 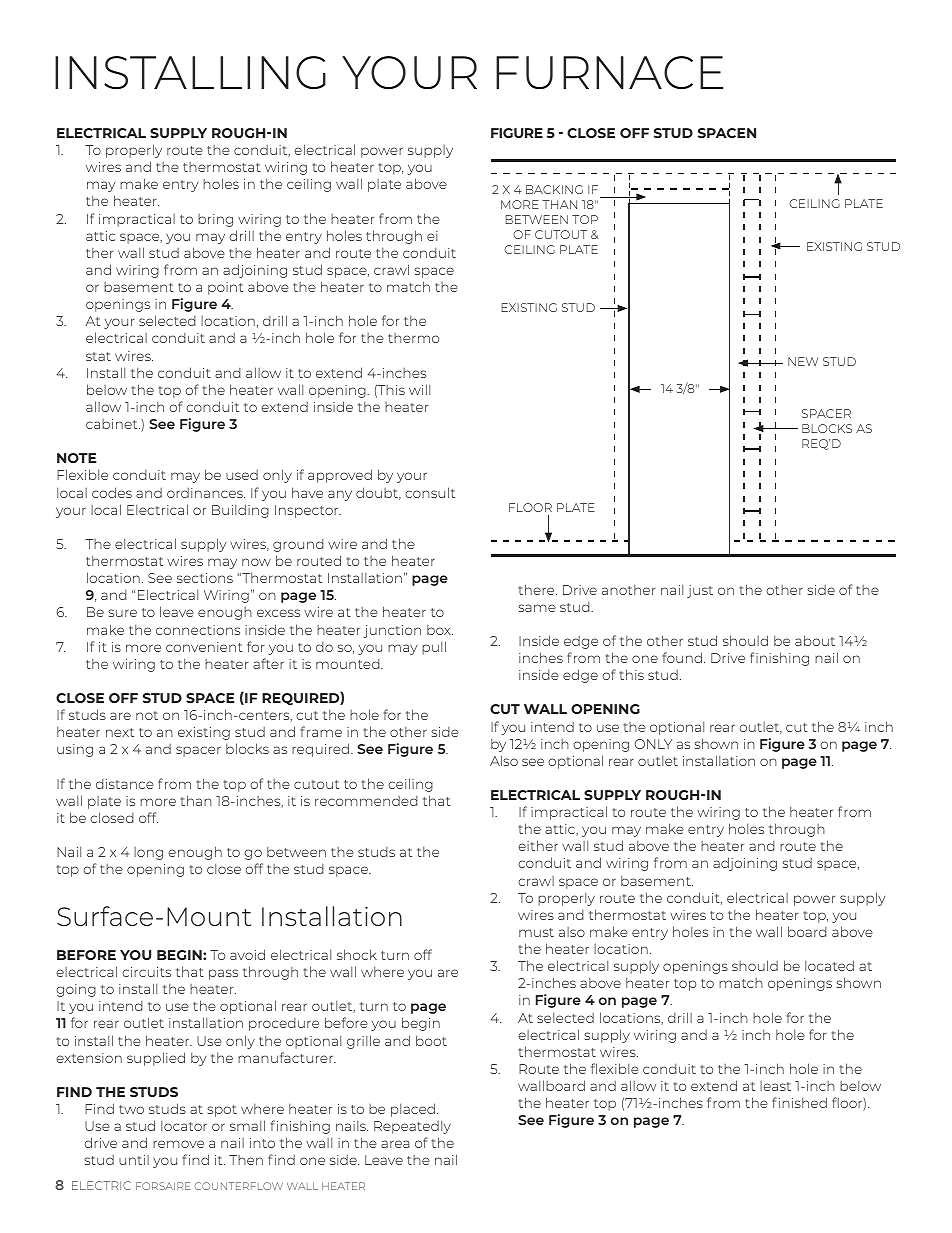 I want to click on convenient, so click(x=204, y=647).
